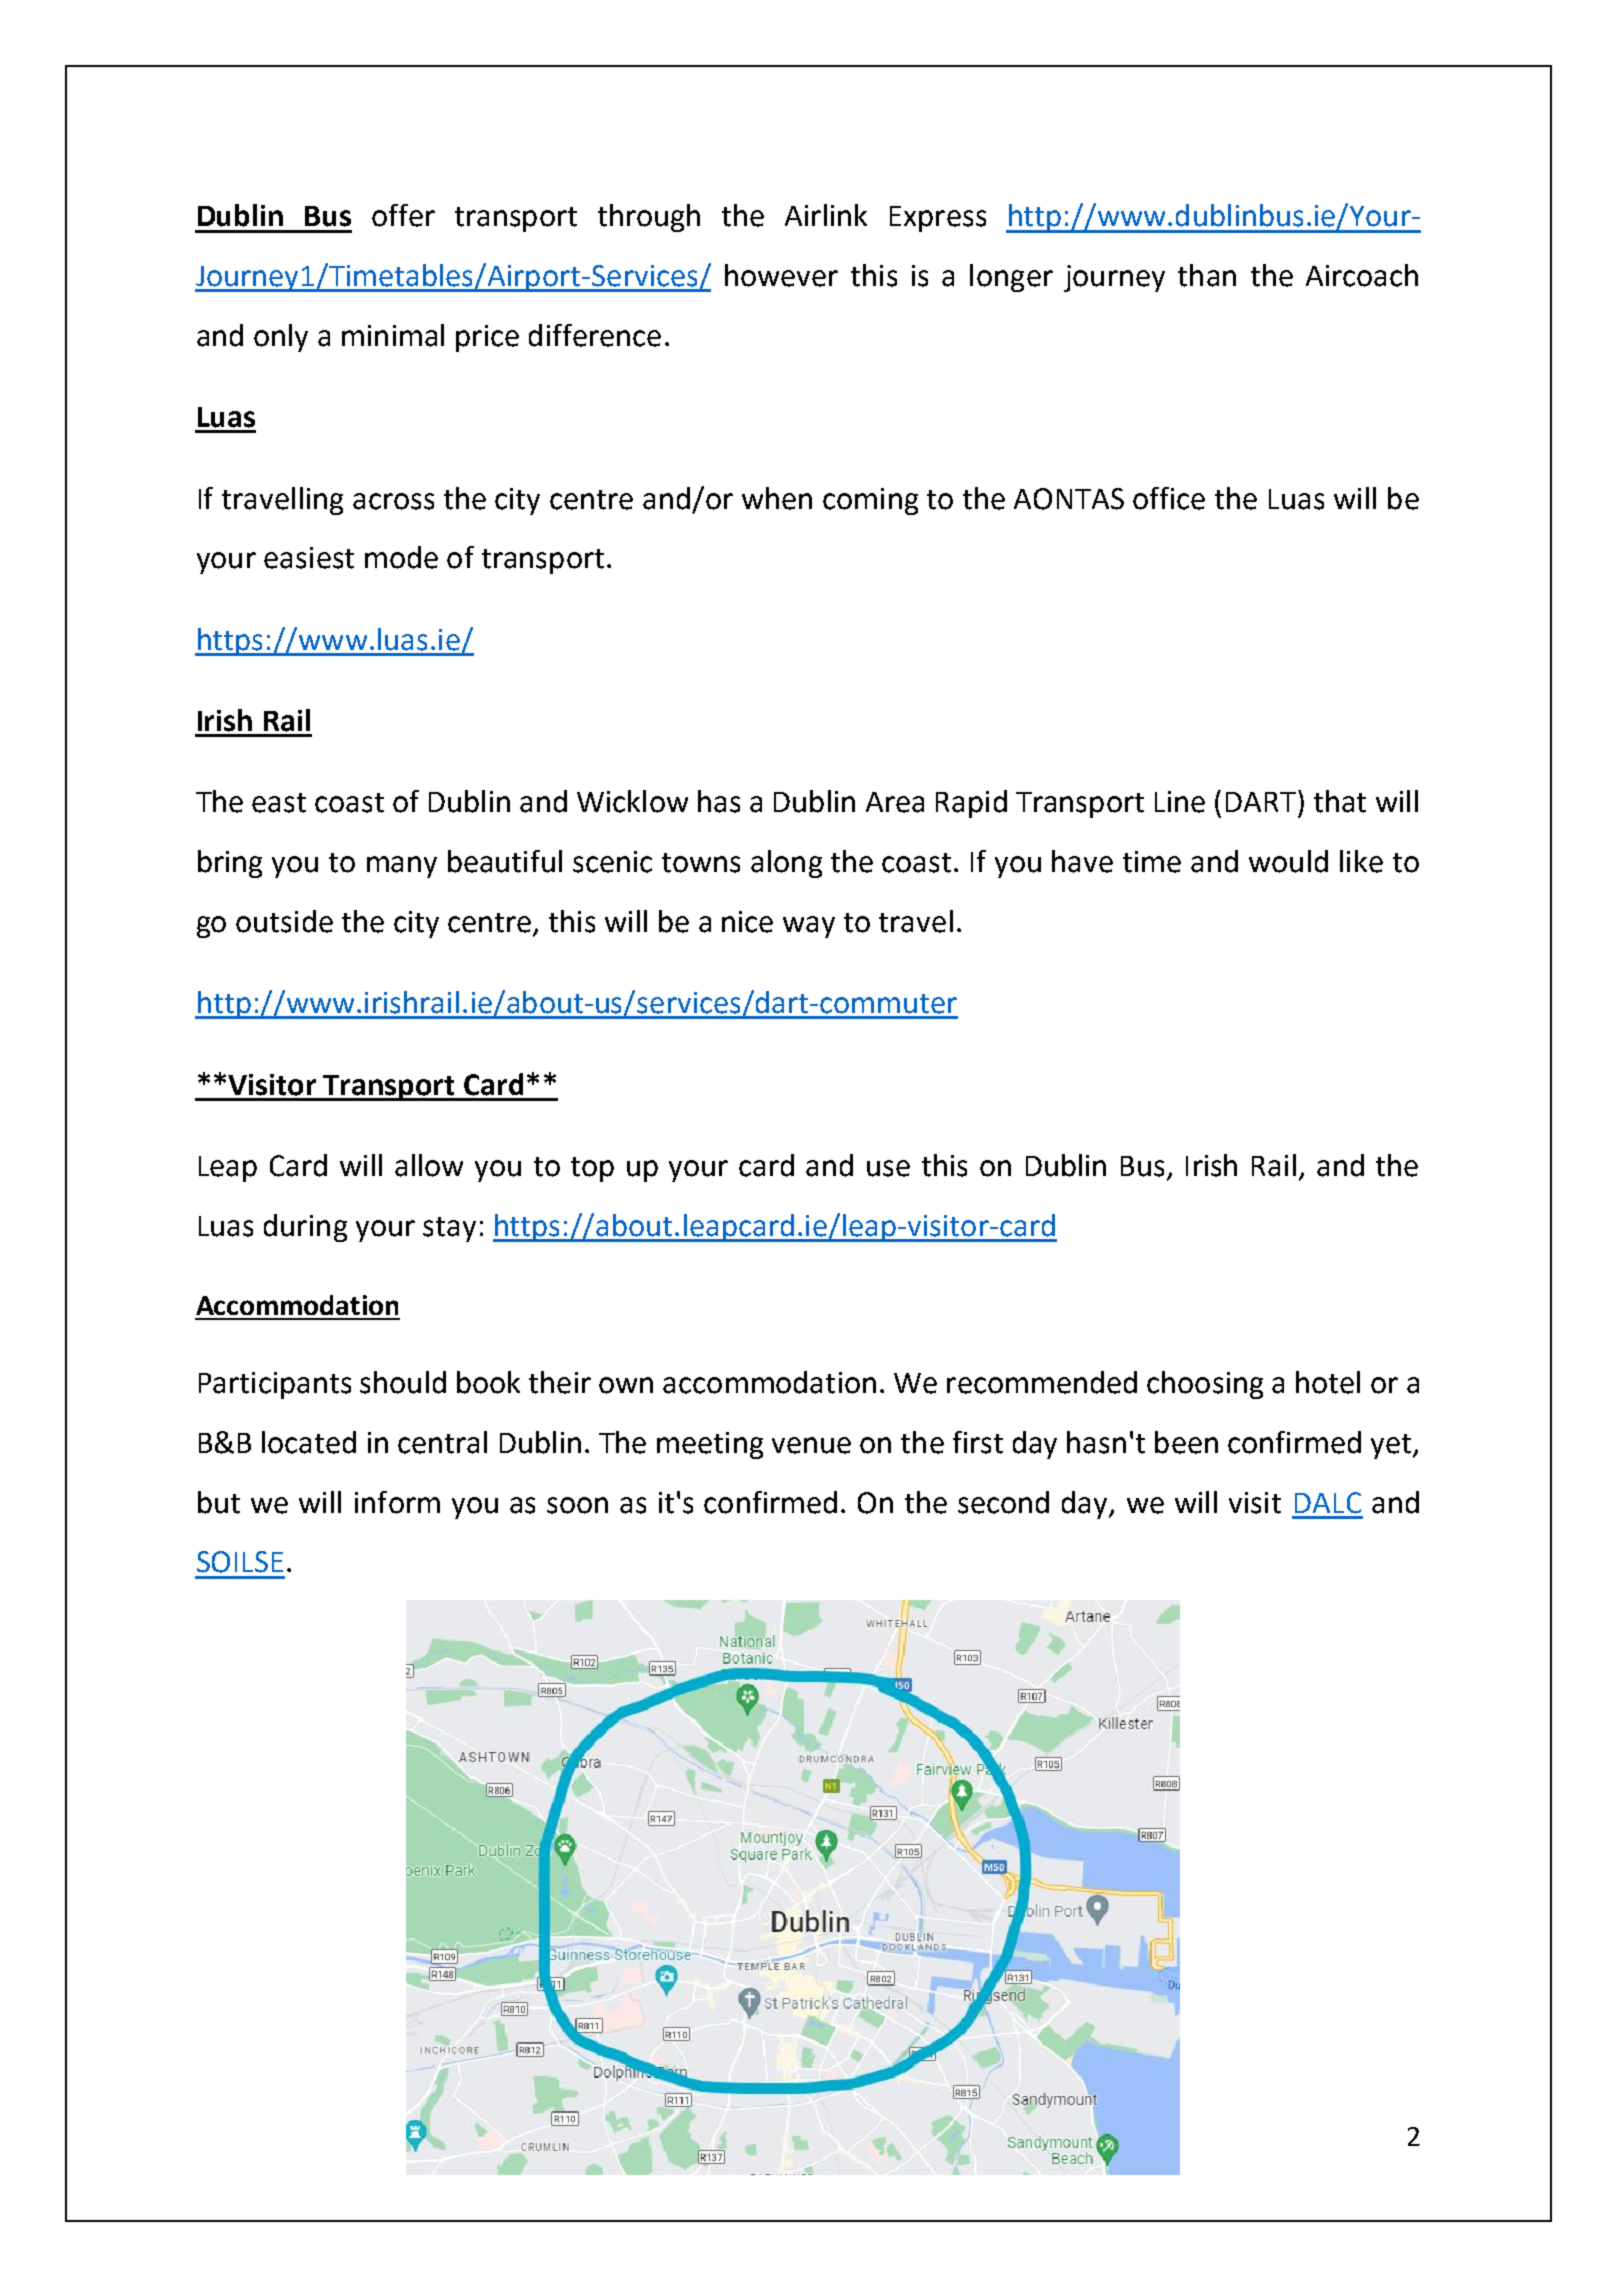 This screenshot has height=2286, width=1616. Describe the element at coordinates (1288, 861) in the screenshot. I see `would` at that location.
